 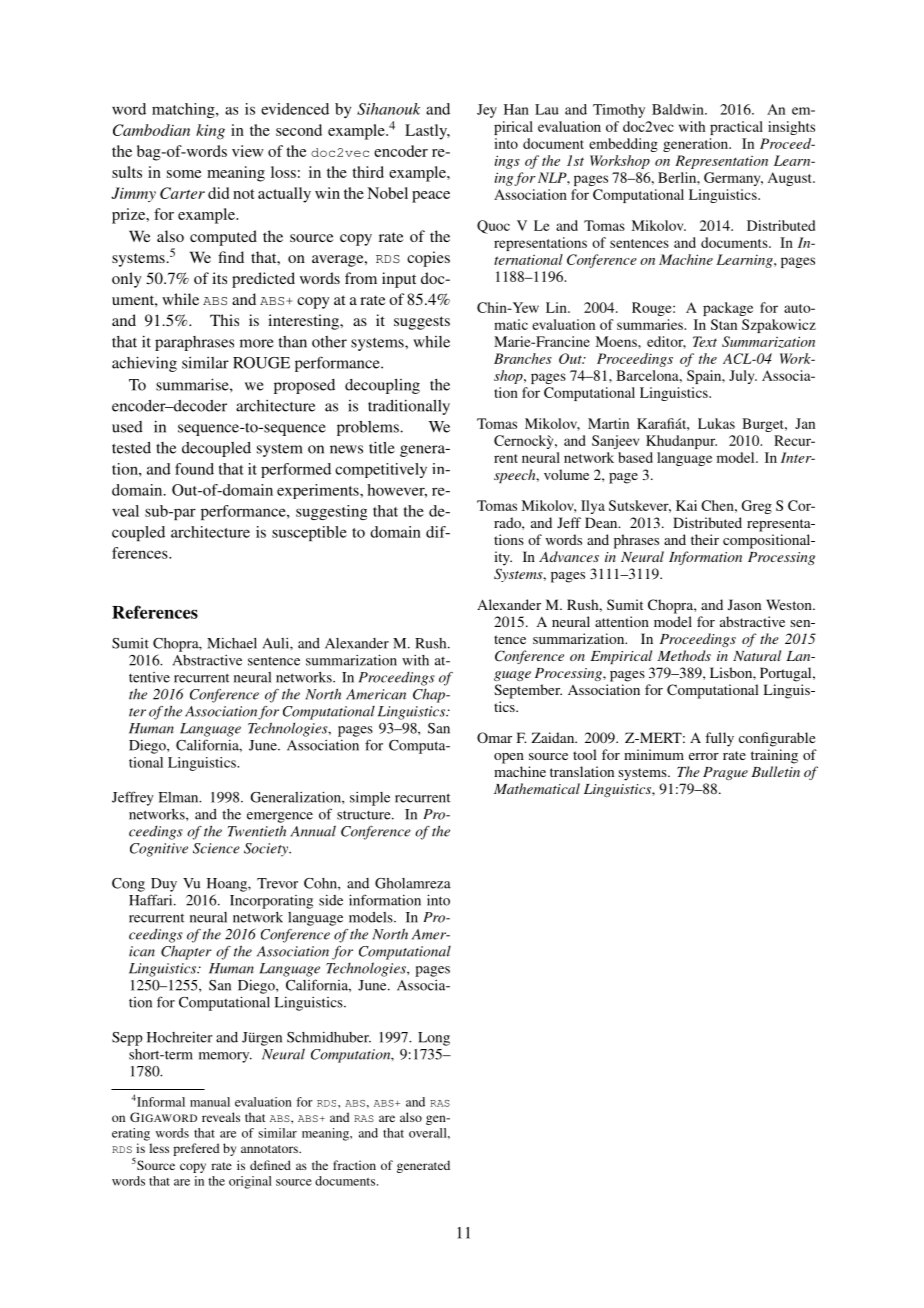 What do you see at coordinates (232, 643) in the screenshot?
I see `Michael` at bounding box center [232, 643].
